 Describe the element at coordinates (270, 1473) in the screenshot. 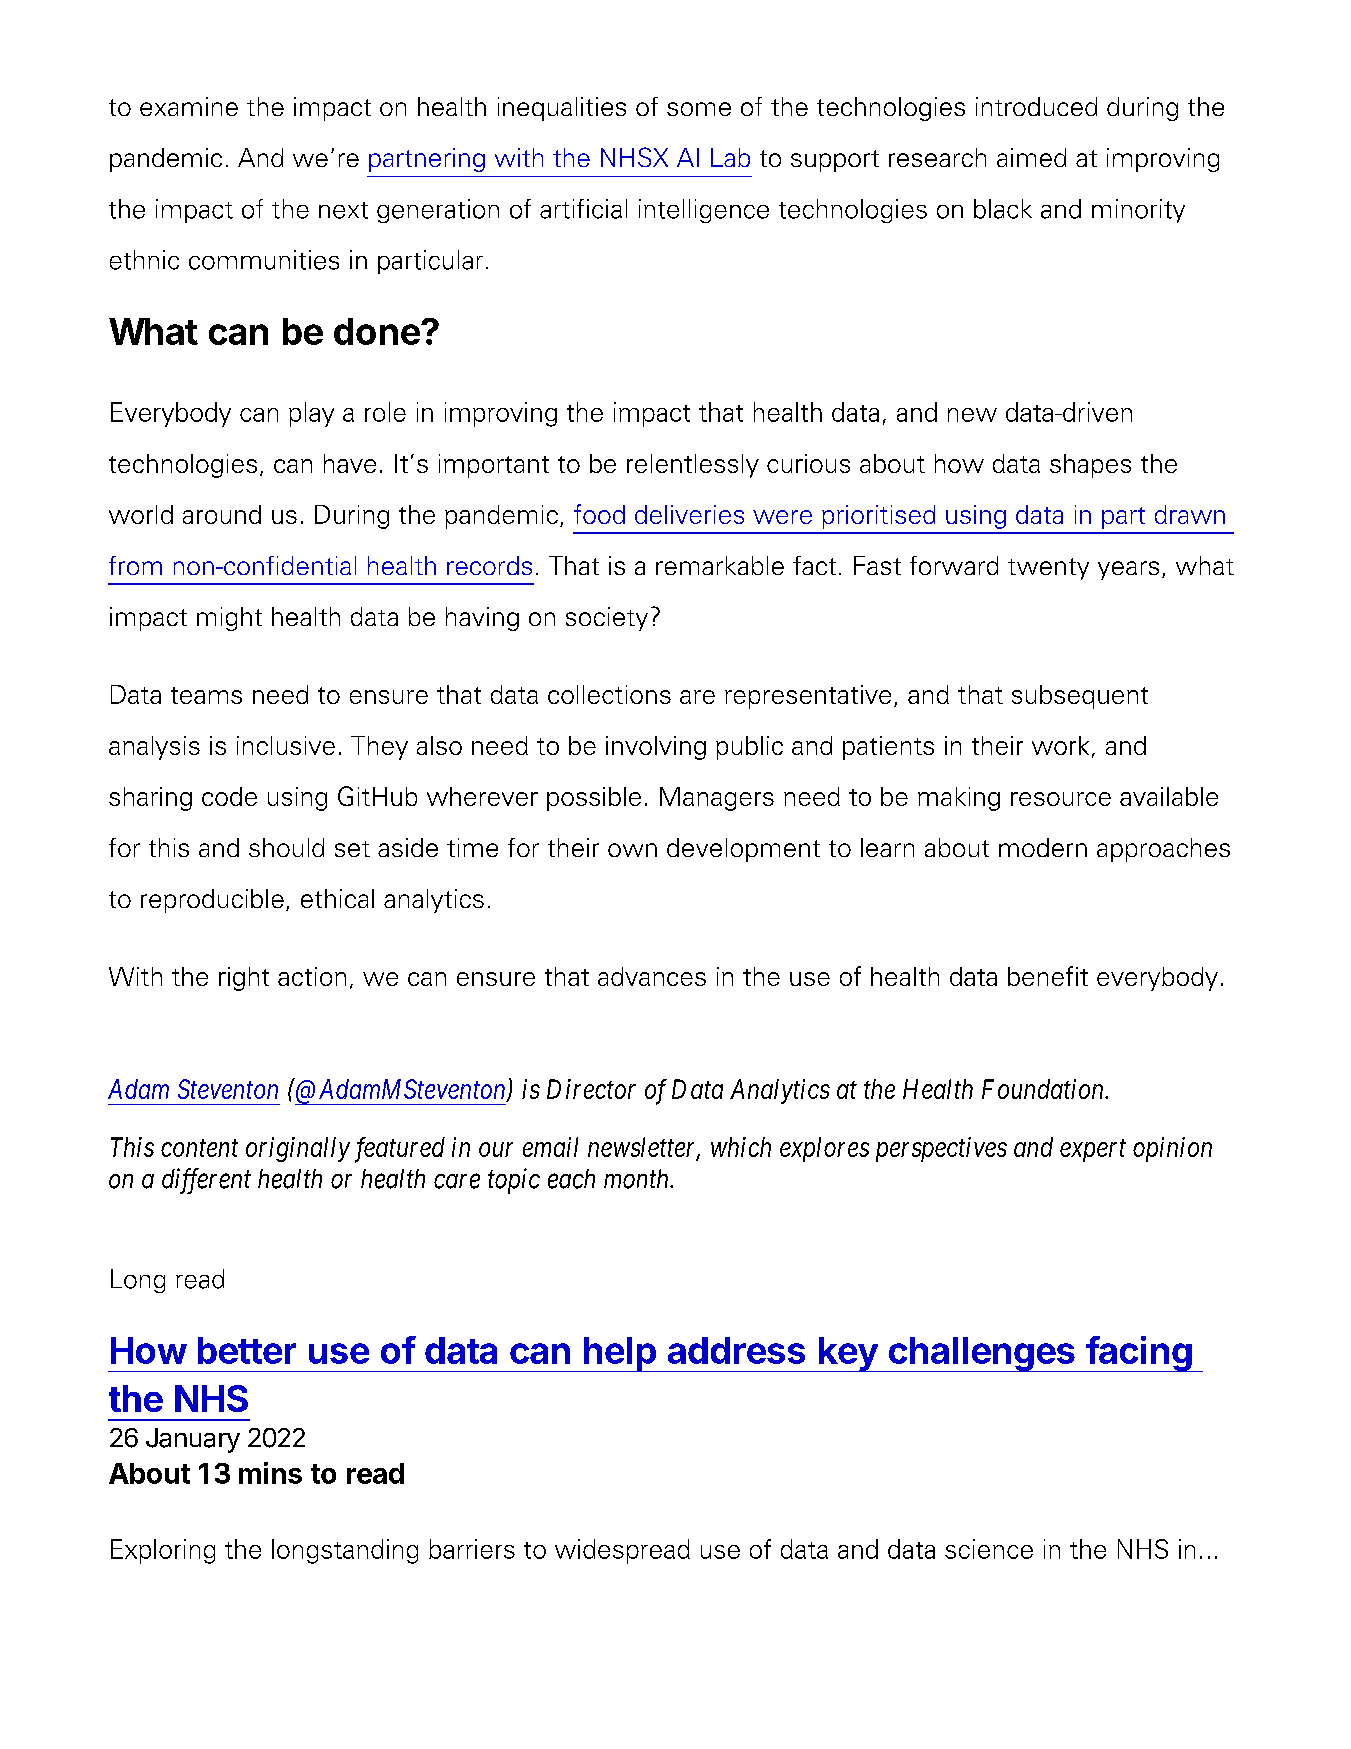

I see `mins` at that location.
